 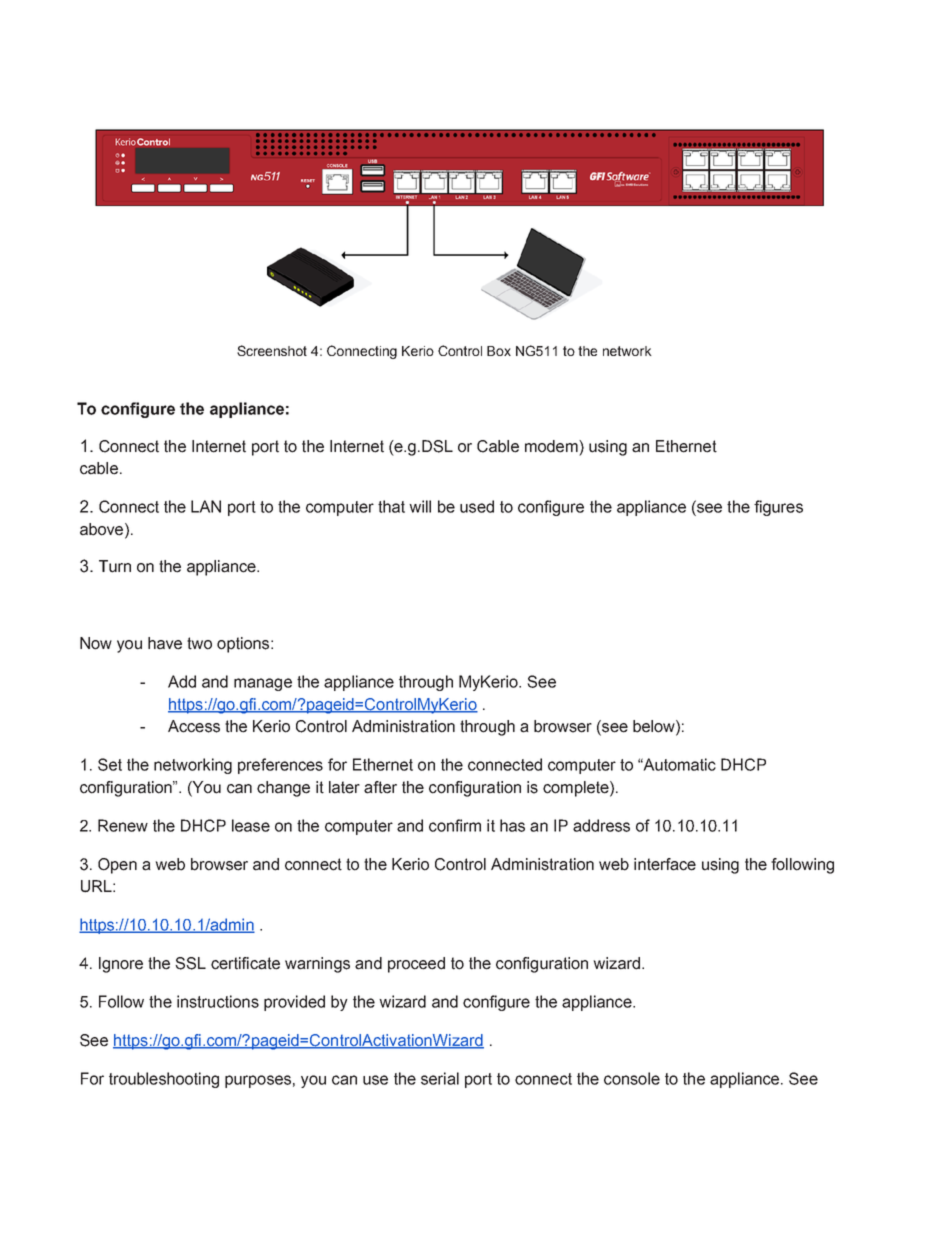 I want to click on Box, so click(x=499, y=351).
